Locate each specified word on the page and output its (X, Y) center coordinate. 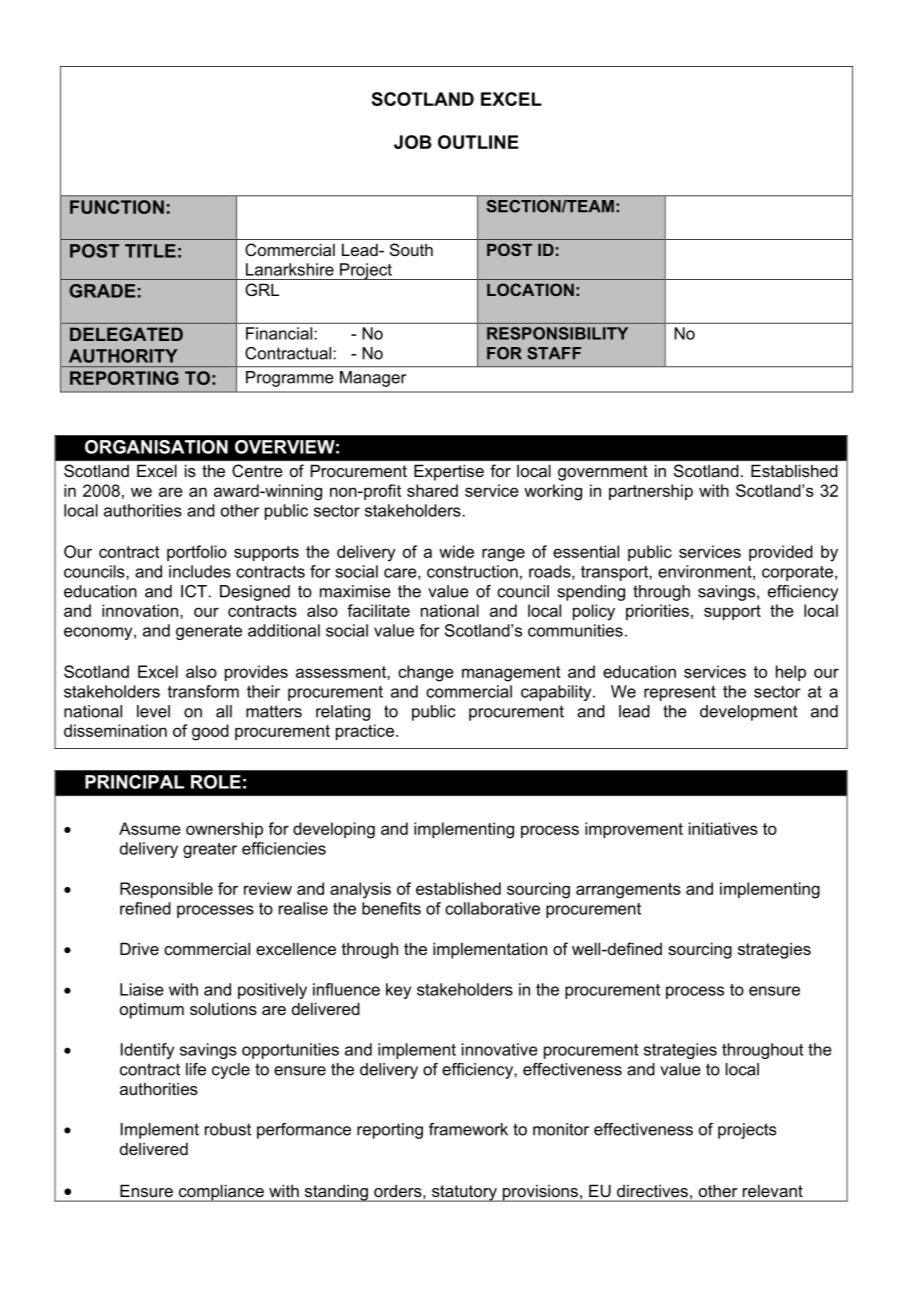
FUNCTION (117, 207)
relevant (773, 1191)
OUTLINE (478, 142)
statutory (464, 1193)
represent (680, 693)
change (426, 673)
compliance (221, 1193)
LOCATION (530, 289)
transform (203, 691)
